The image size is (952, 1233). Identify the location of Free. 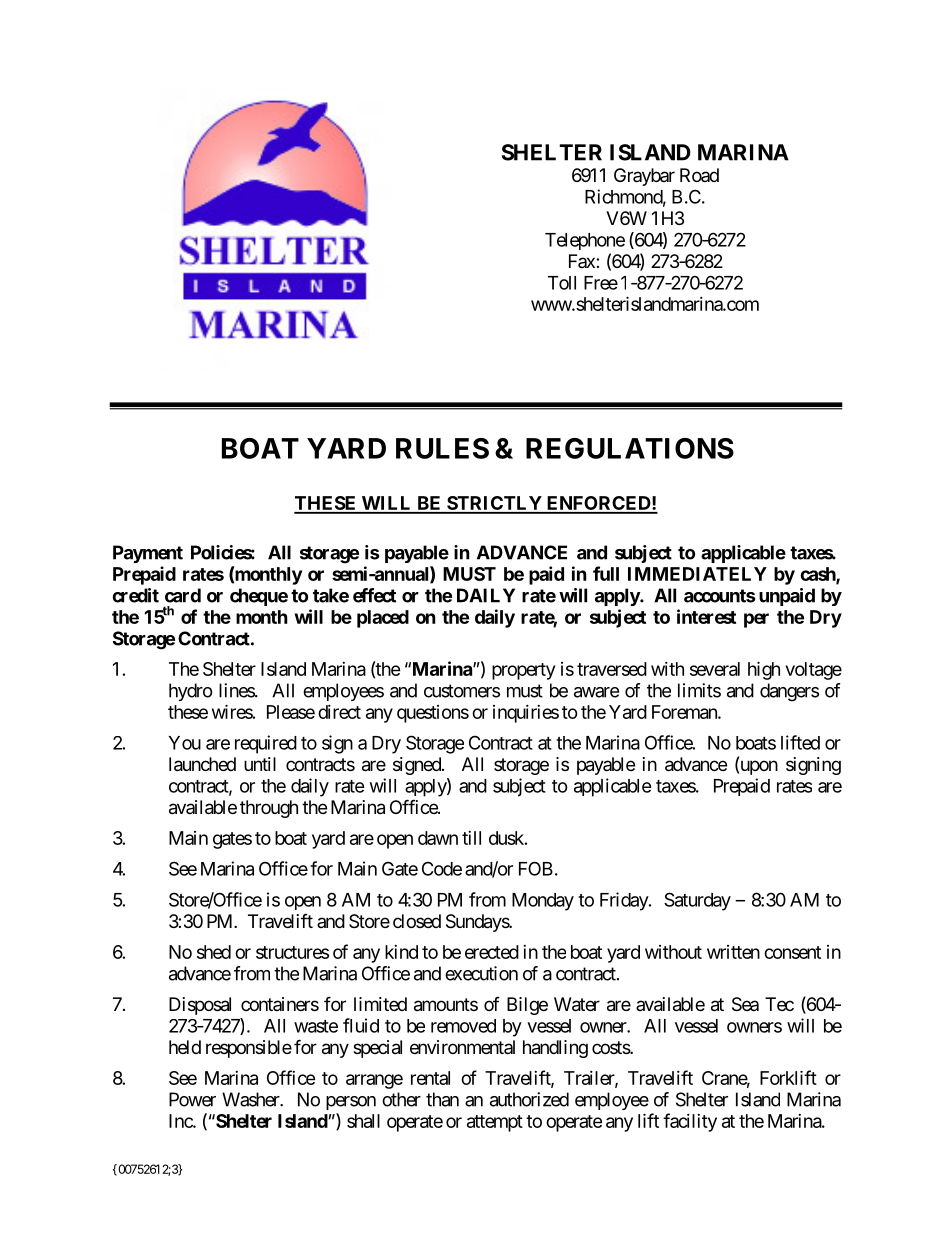
(601, 283).
